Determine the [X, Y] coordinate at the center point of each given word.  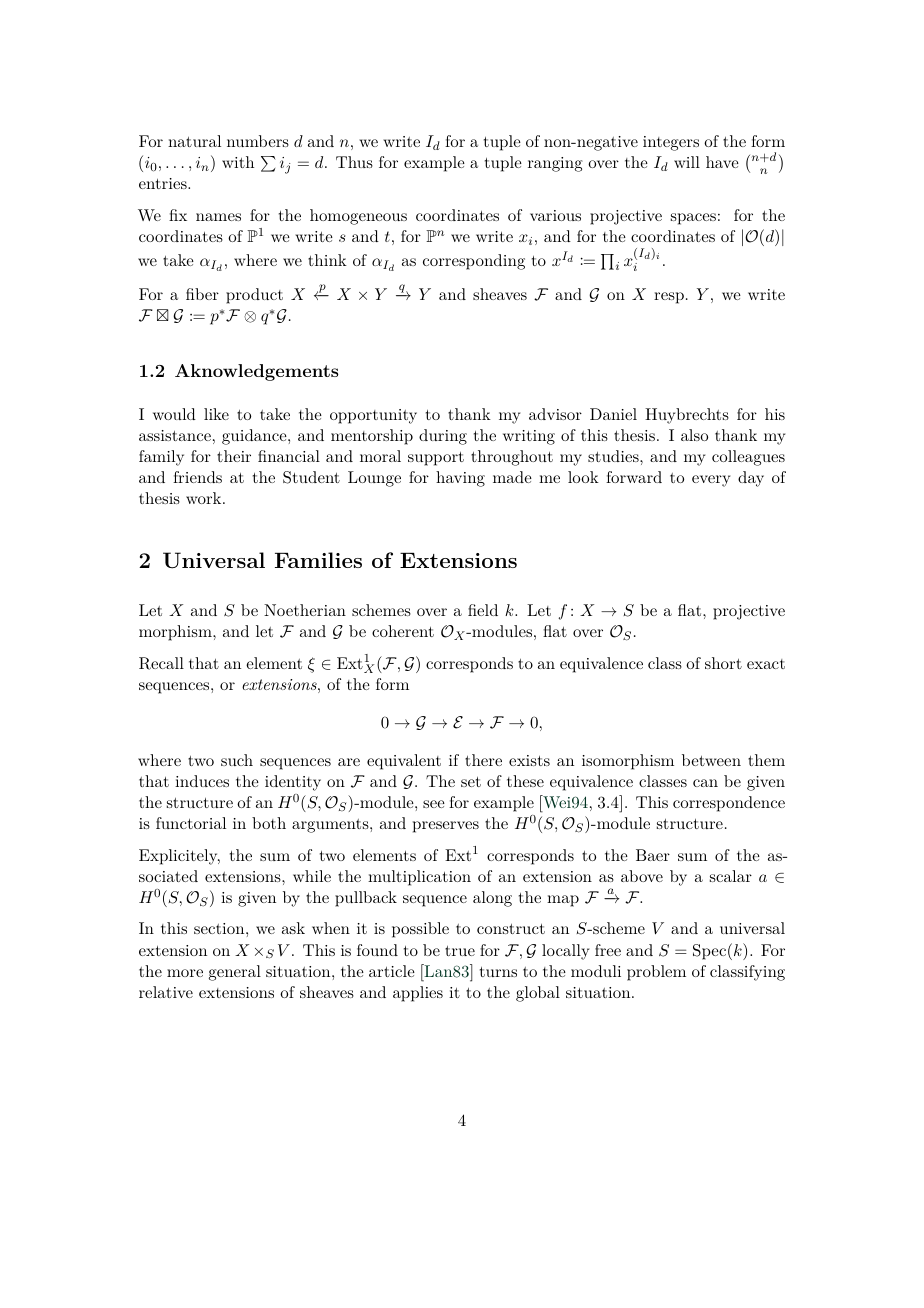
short [723, 663]
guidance [255, 437]
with [238, 162]
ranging [555, 164]
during [443, 437]
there [483, 760]
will [687, 162]
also [694, 435]
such [237, 760]
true [460, 951]
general [235, 973]
